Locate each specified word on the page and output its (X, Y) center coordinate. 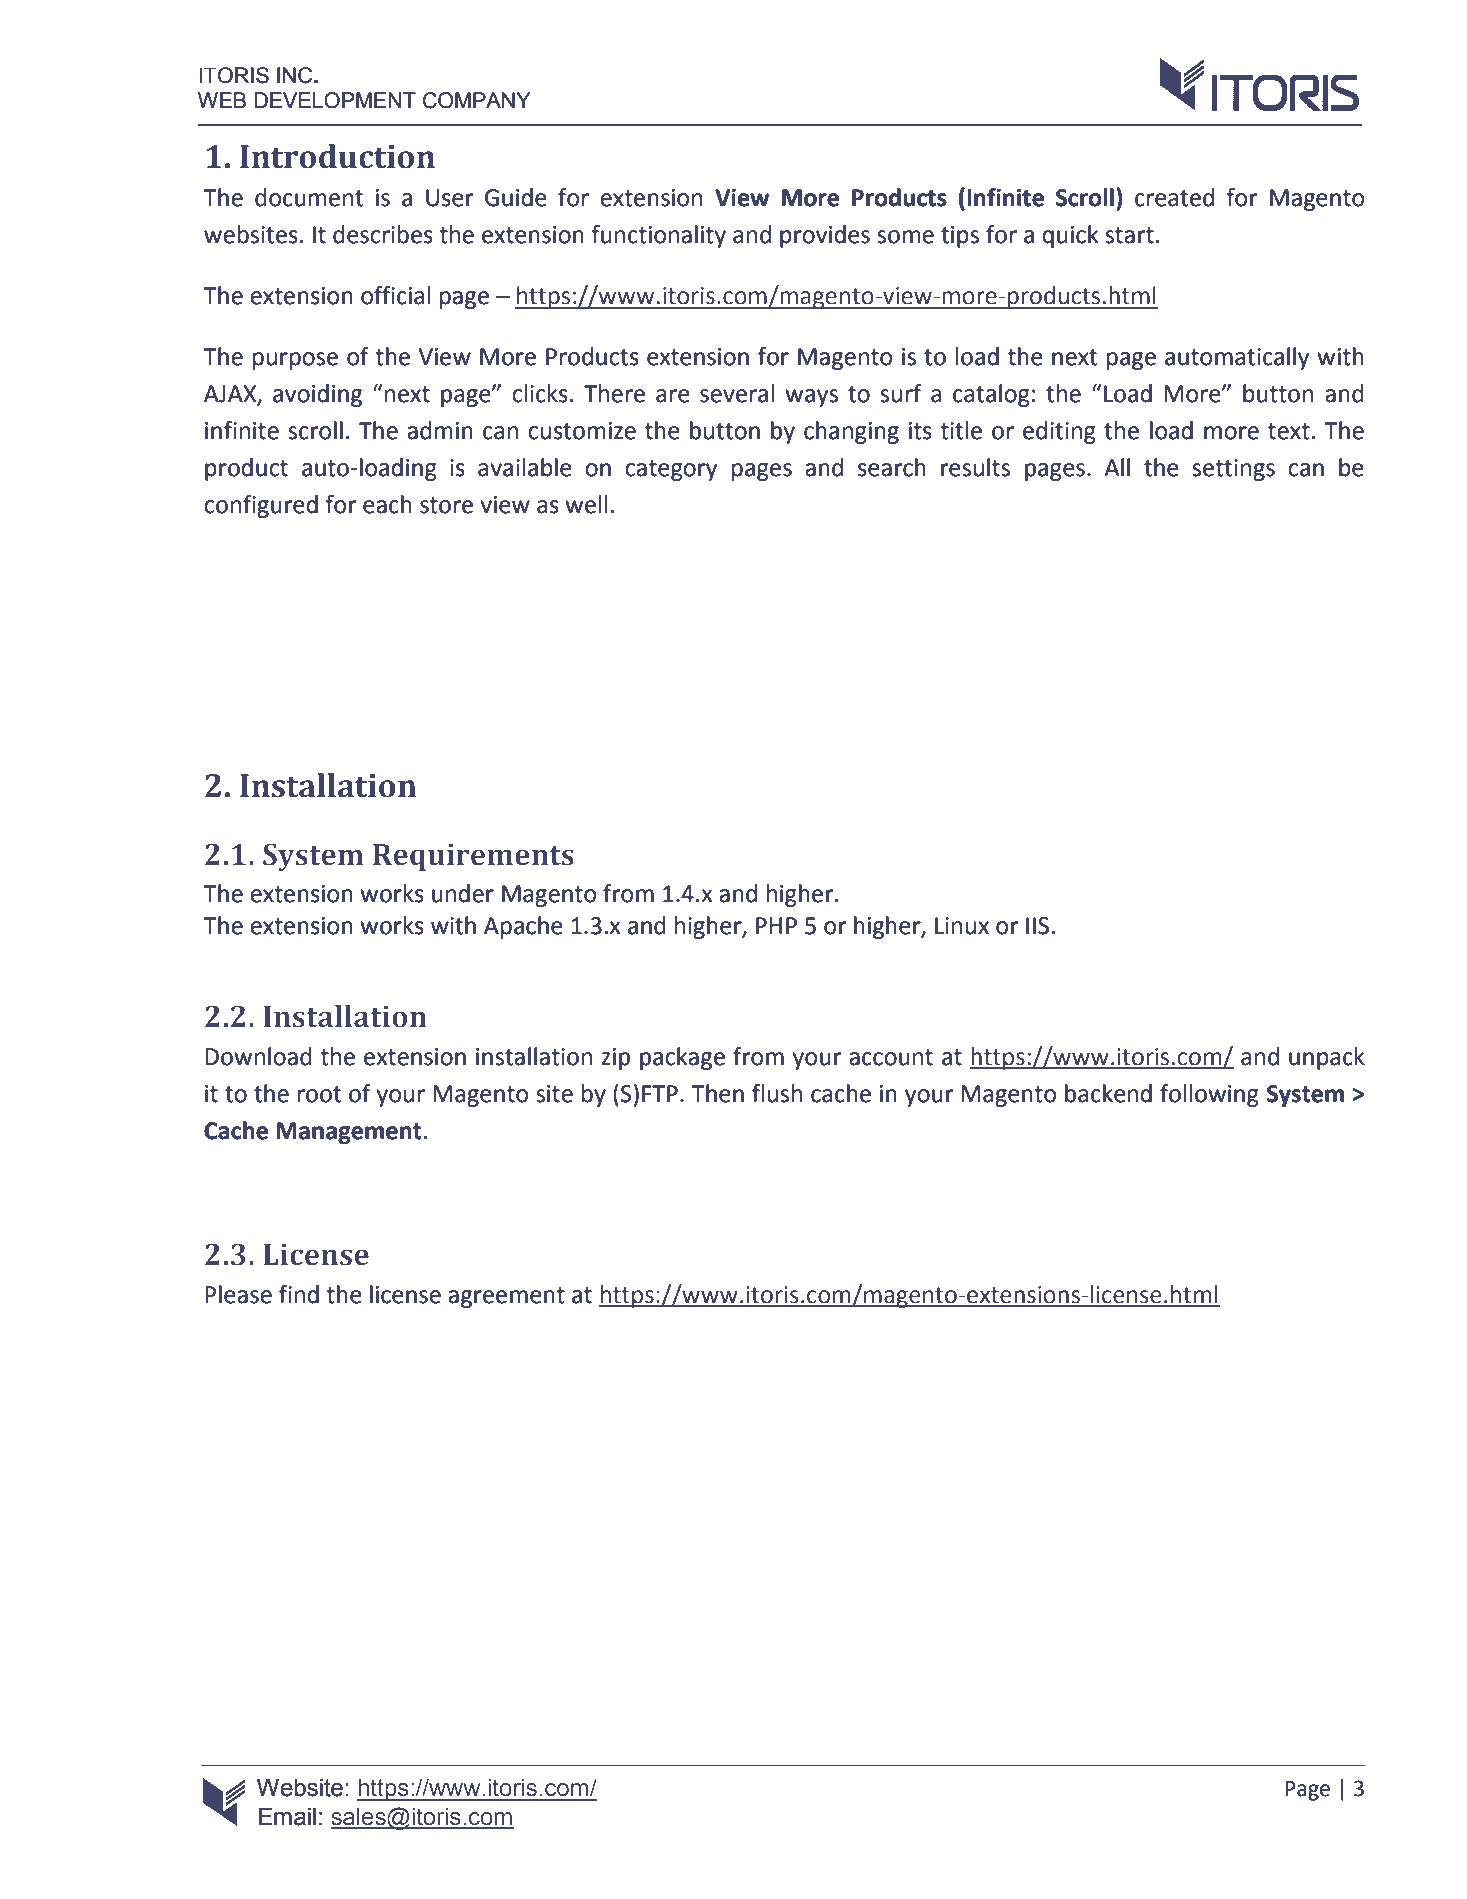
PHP (776, 925)
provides (825, 236)
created (1174, 197)
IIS (1037, 926)
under (463, 893)
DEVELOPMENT (335, 100)
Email (287, 1816)
